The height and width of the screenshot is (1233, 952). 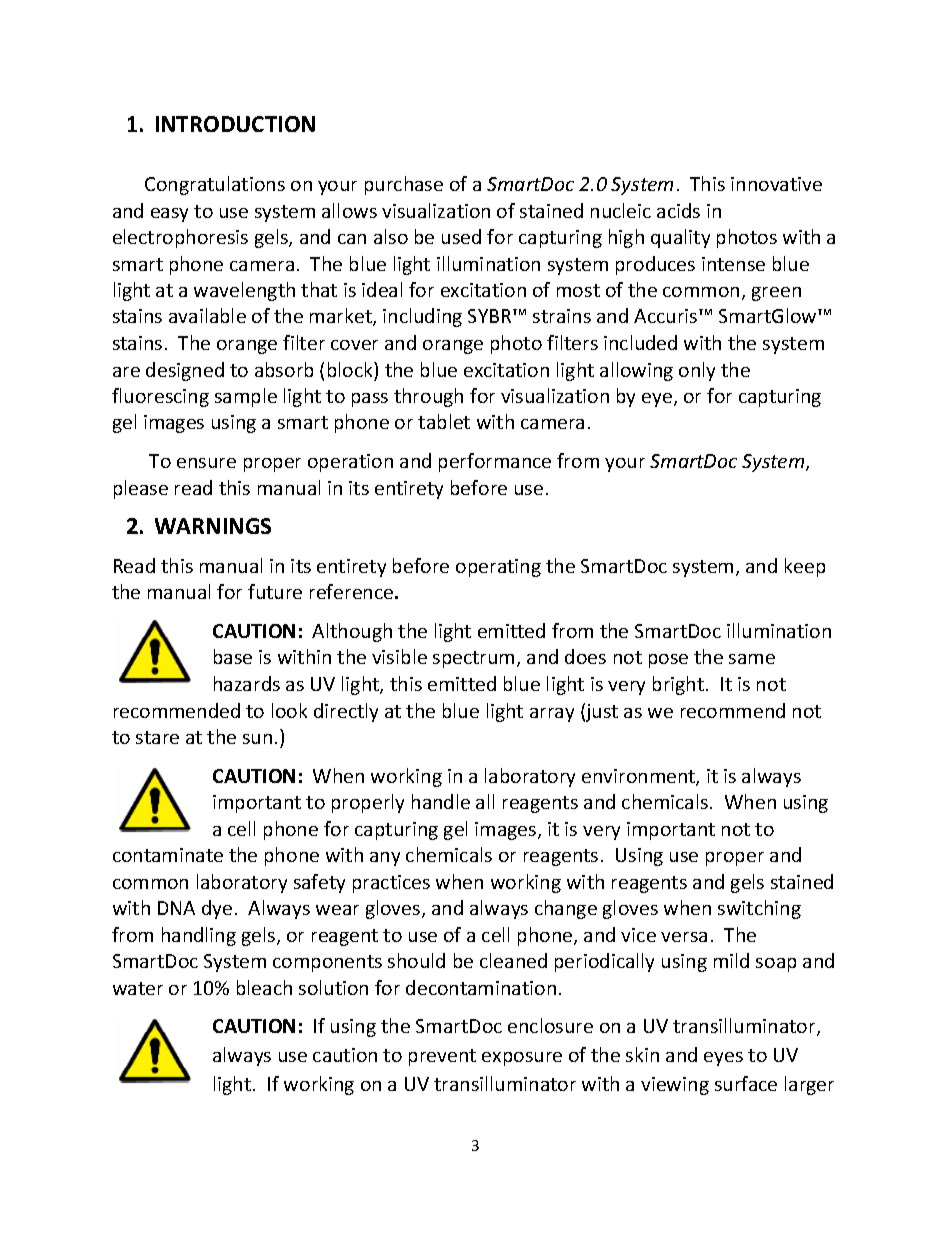 What do you see at coordinates (264, 987) in the screenshot?
I see `bleach` at bounding box center [264, 987].
